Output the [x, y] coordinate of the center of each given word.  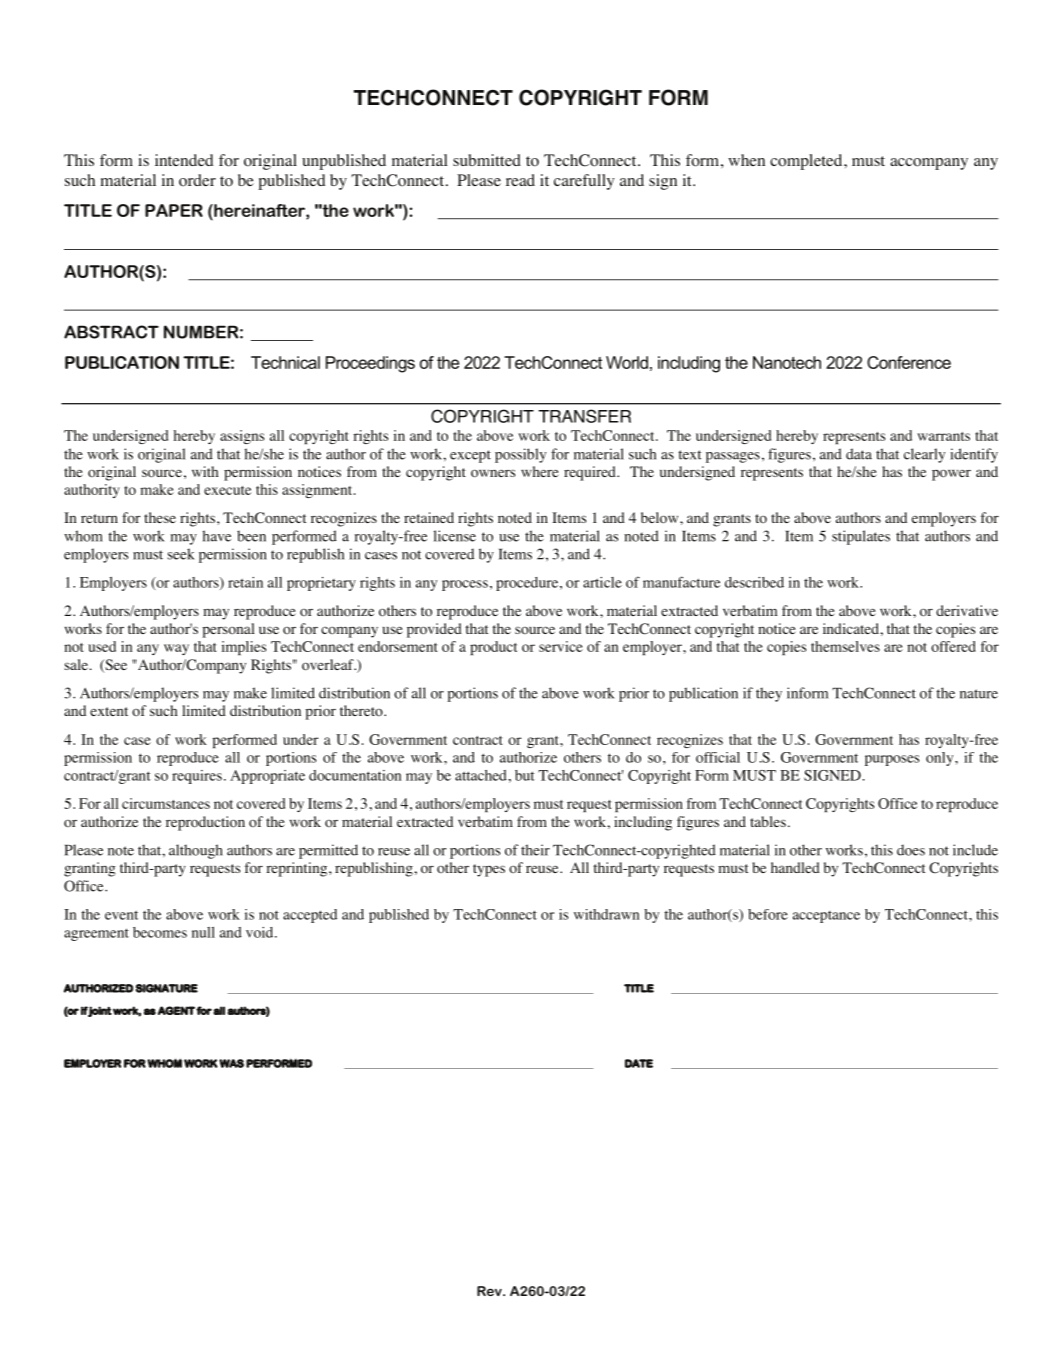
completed [807, 162]
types [489, 870]
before [768, 914]
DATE [639, 1063]
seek [181, 554]
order [197, 180]
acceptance [826, 917]
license [454, 536]
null [203, 932]
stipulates [861, 537]
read [520, 180]
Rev [490, 1291]
